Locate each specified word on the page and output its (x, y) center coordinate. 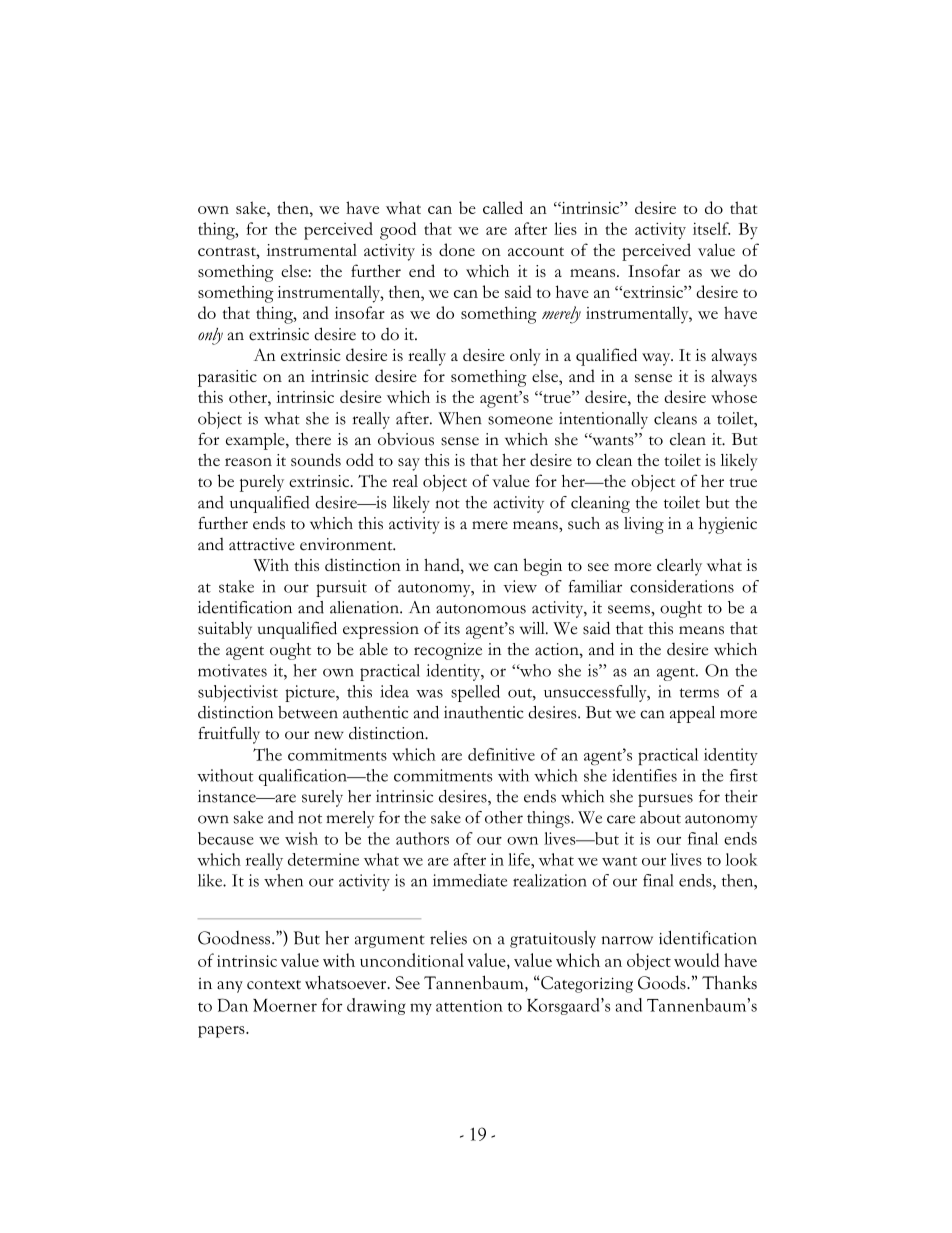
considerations (682, 586)
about (660, 817)
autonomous (481, 609)
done (457, 249)
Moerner (285, 1005)
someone (520, 420)
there (313, 439)
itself (711, 228)
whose (734, 396)
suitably (225, 630)
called (503, 207)
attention (469, 1006)
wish (301, 838)
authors (422, 838)
